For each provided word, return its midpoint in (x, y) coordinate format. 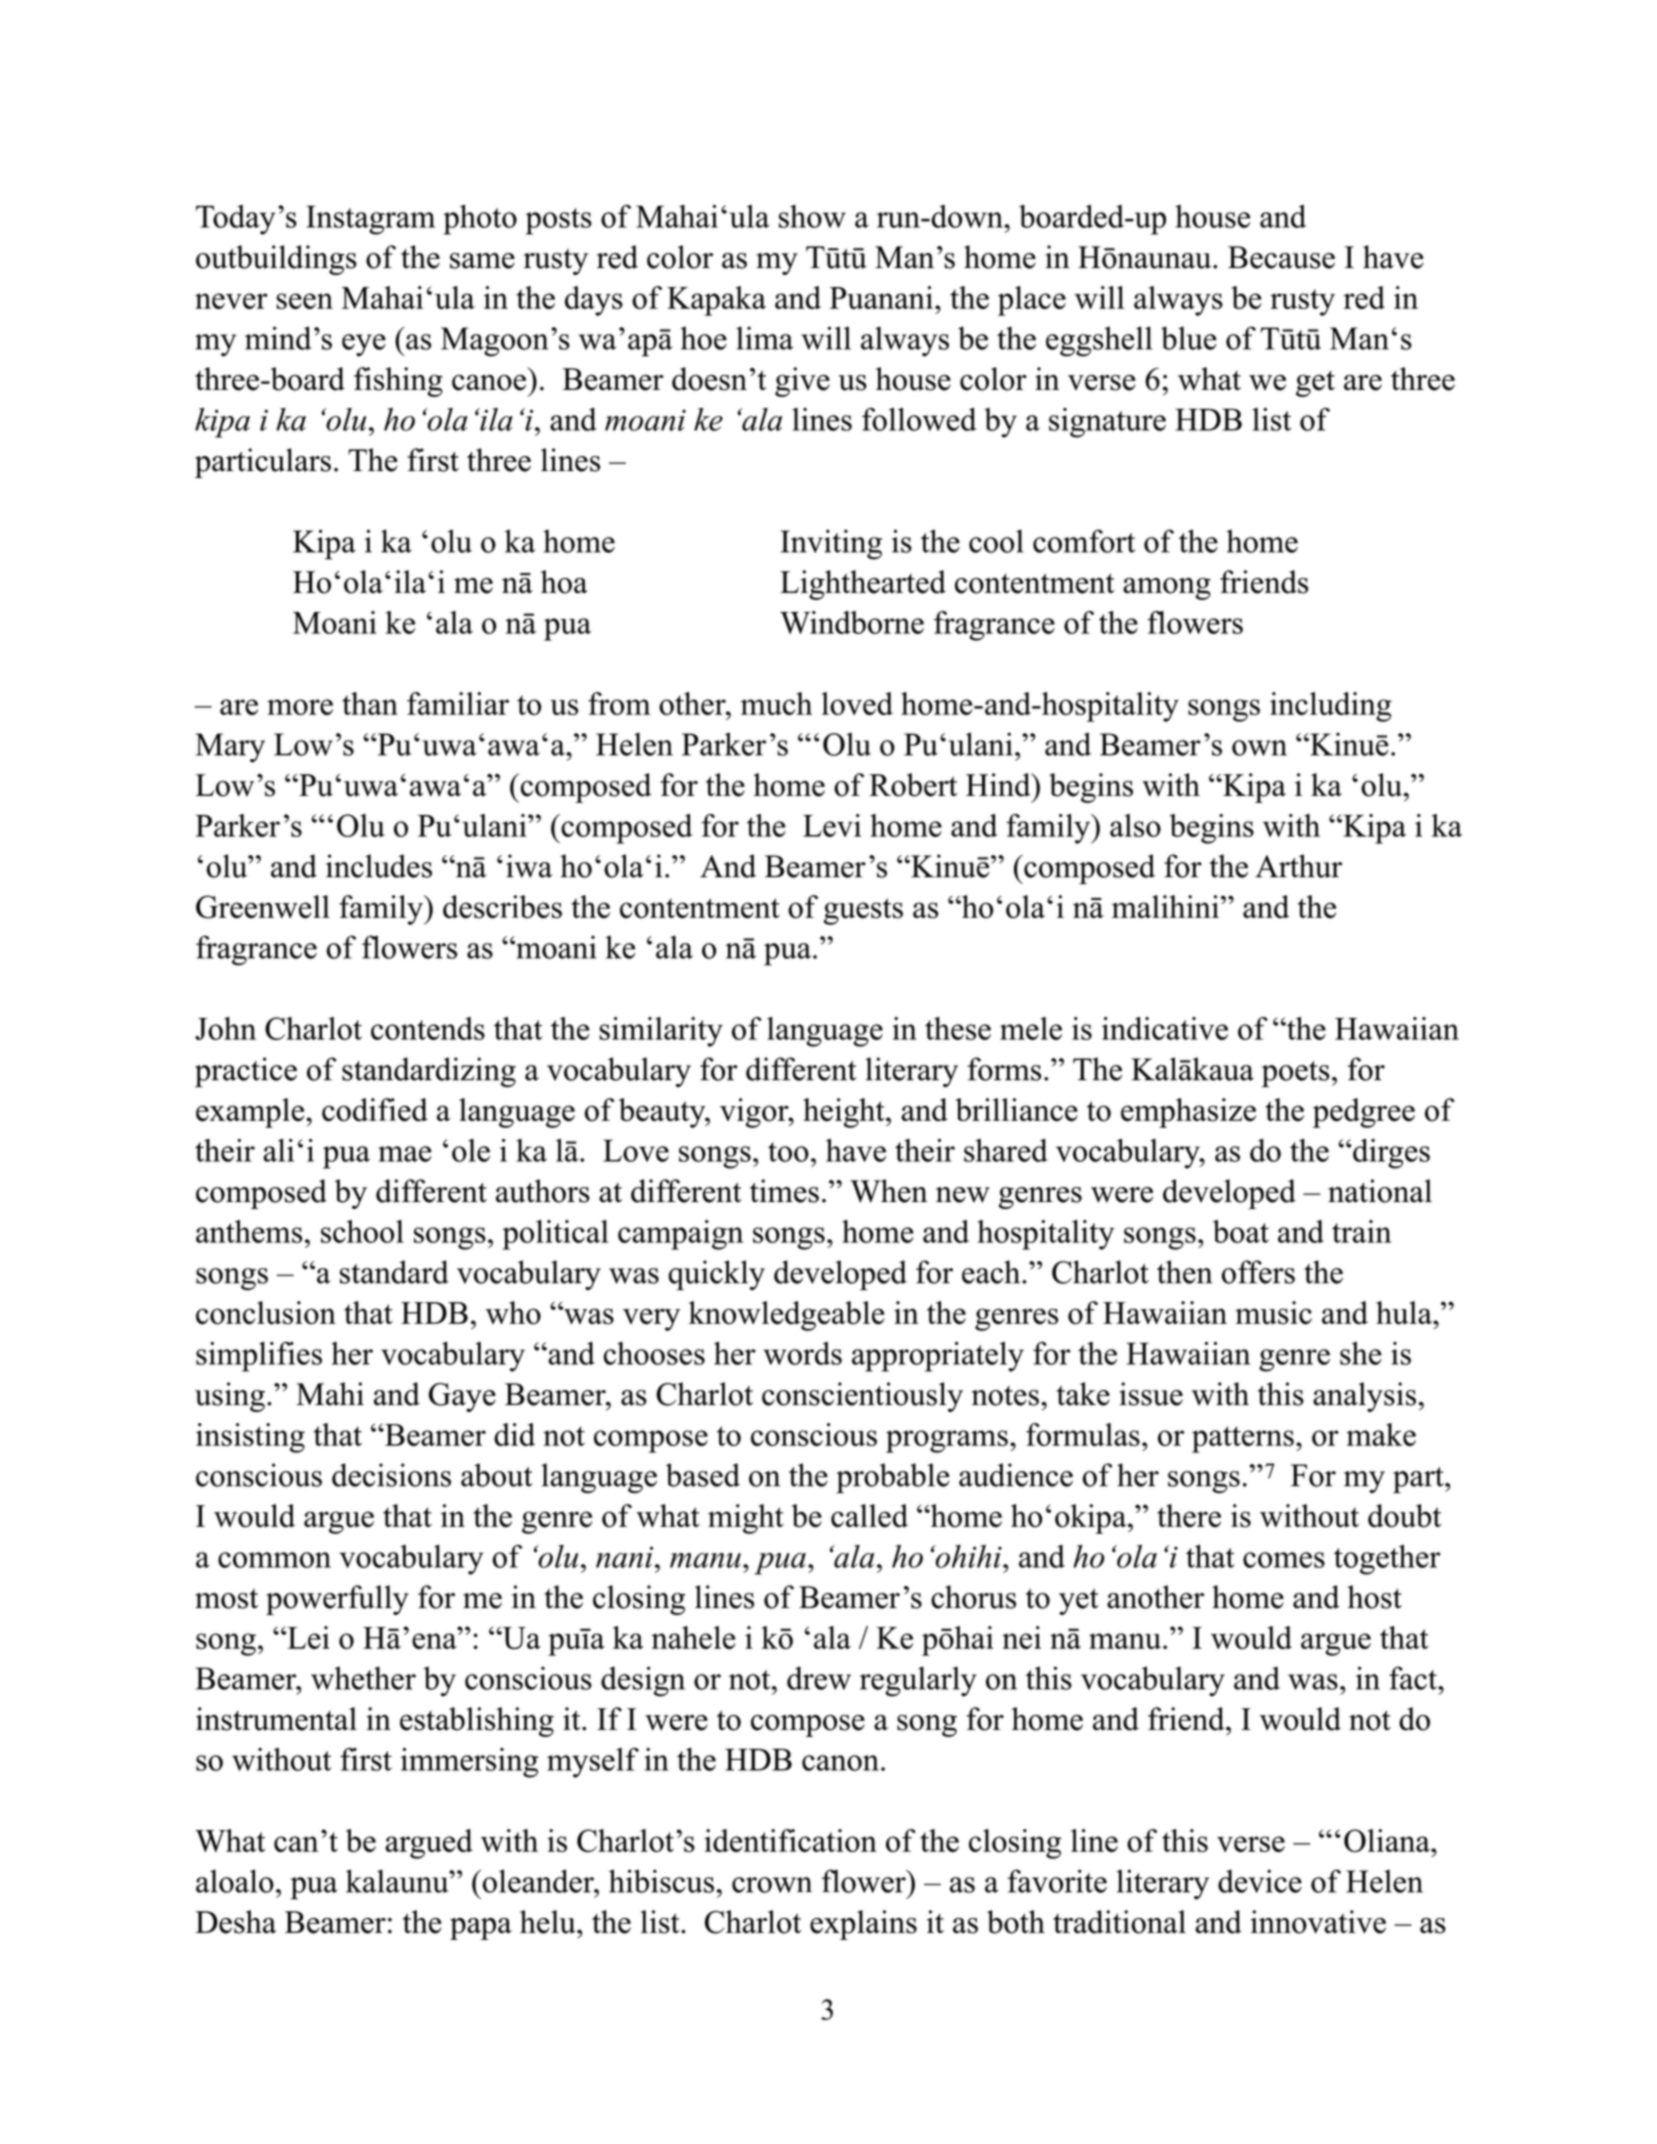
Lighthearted (863, 585)
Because (1281, 257)
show (812, 216)
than (370, 703)
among (1167, 589)
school (362, 1231)
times (784, 1191)
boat (1241, 1231)
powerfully (337, 1600)
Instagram (370, 220)
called (869, 1516)
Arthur (1298, 866)
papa (481, 1929)
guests (863, 911)
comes (1284, 1560)
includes (379, 866)
